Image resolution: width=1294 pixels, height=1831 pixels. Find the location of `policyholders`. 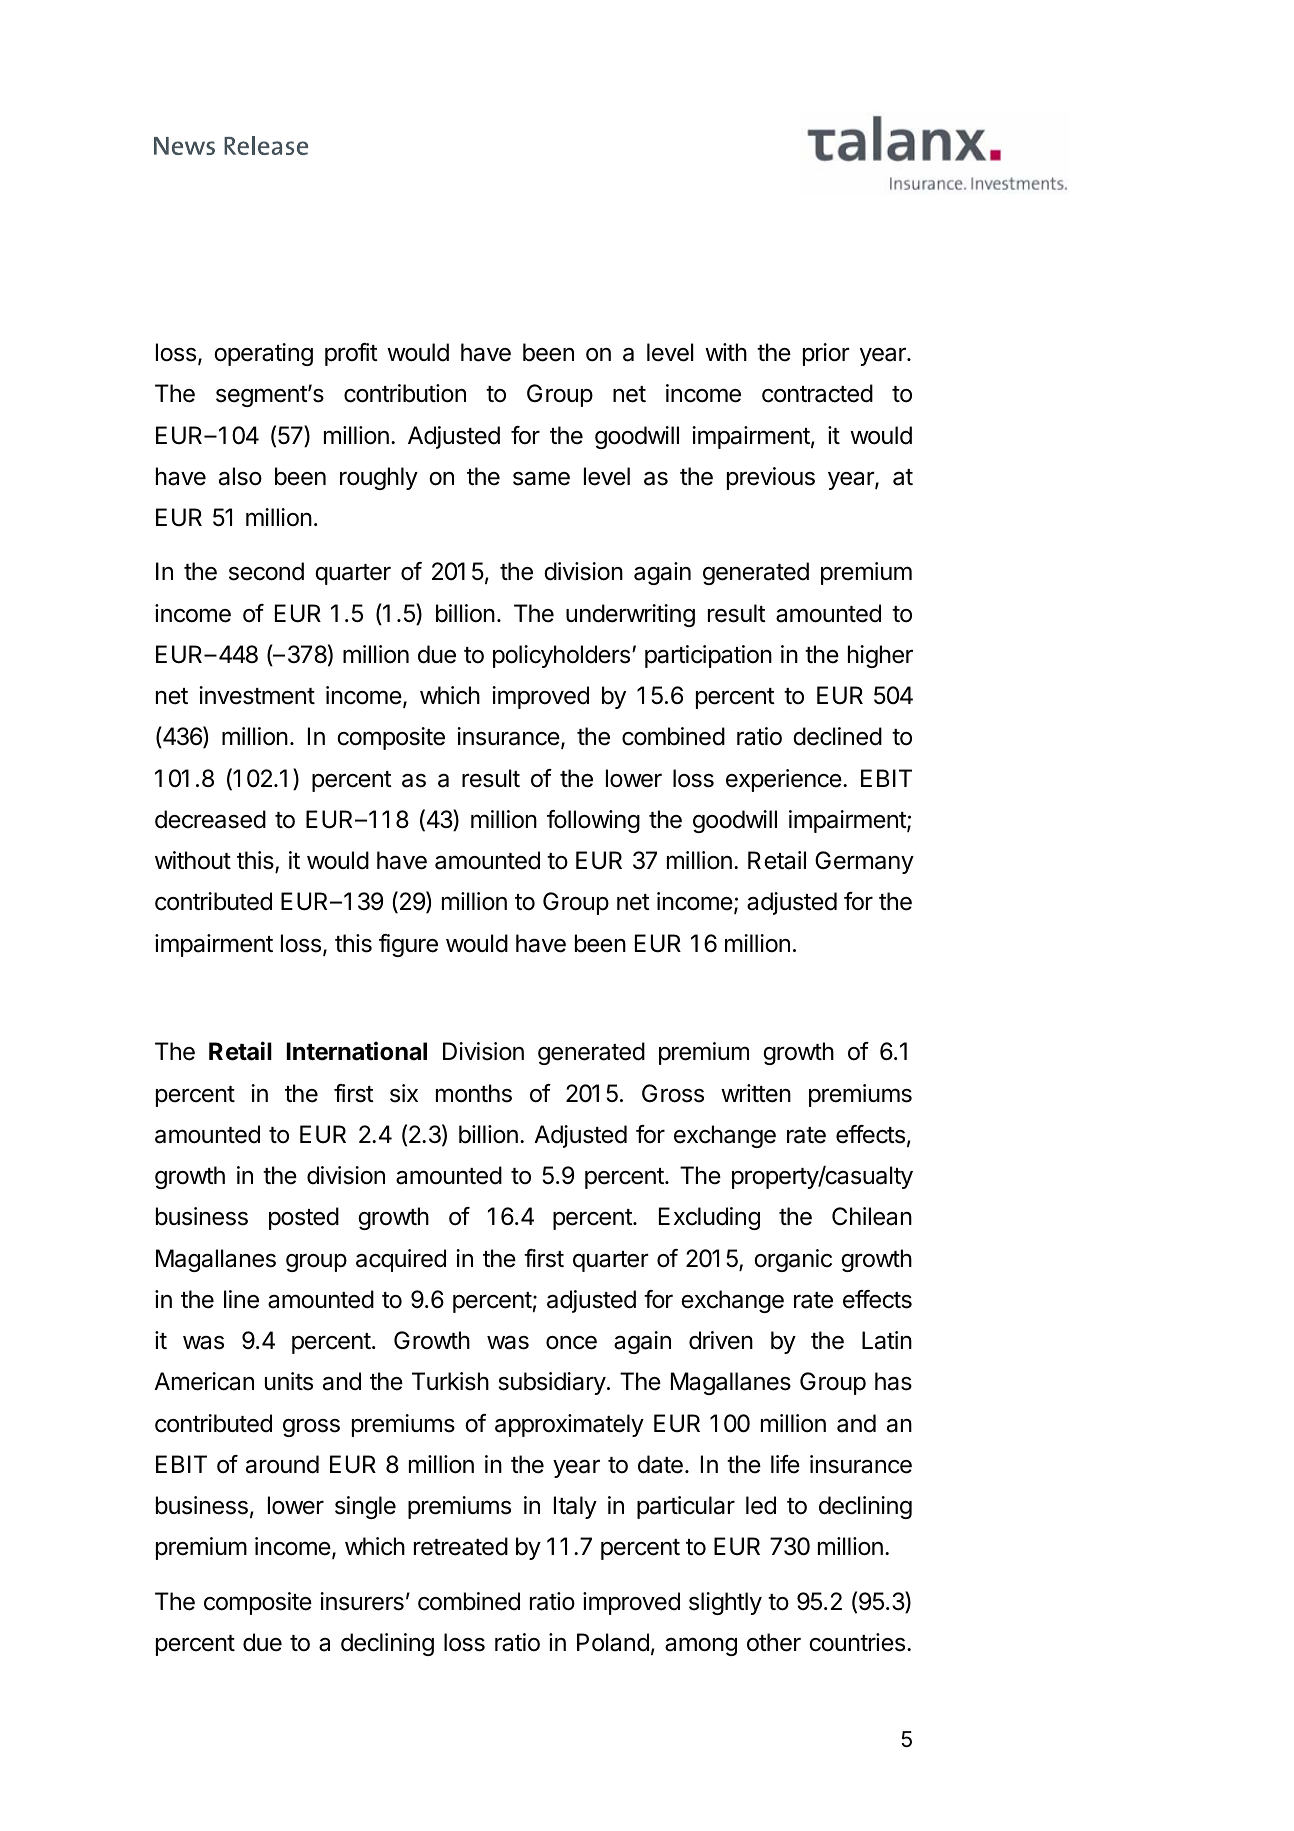

policyholders is located at coordinates (563, 656).
